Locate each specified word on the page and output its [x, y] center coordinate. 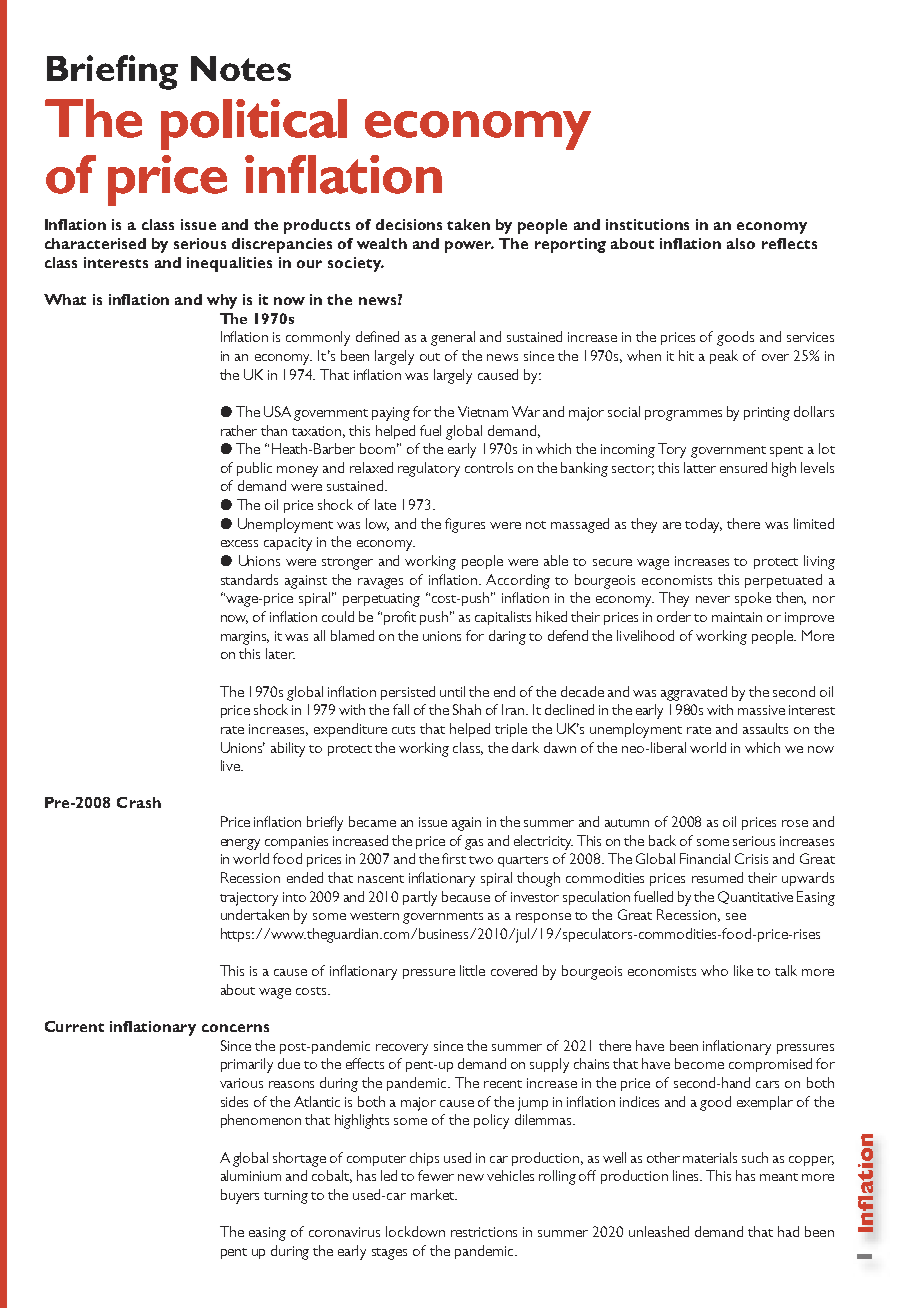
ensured [743, 467]
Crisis [751, 858]
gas [474, 844]
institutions [647, 224]
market [433, 1194]
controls [489, 467]
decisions [409, 224]
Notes [241, 68]
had [788, 1231]
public [254, 469]
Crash [139, 802]
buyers [240, 1196]
